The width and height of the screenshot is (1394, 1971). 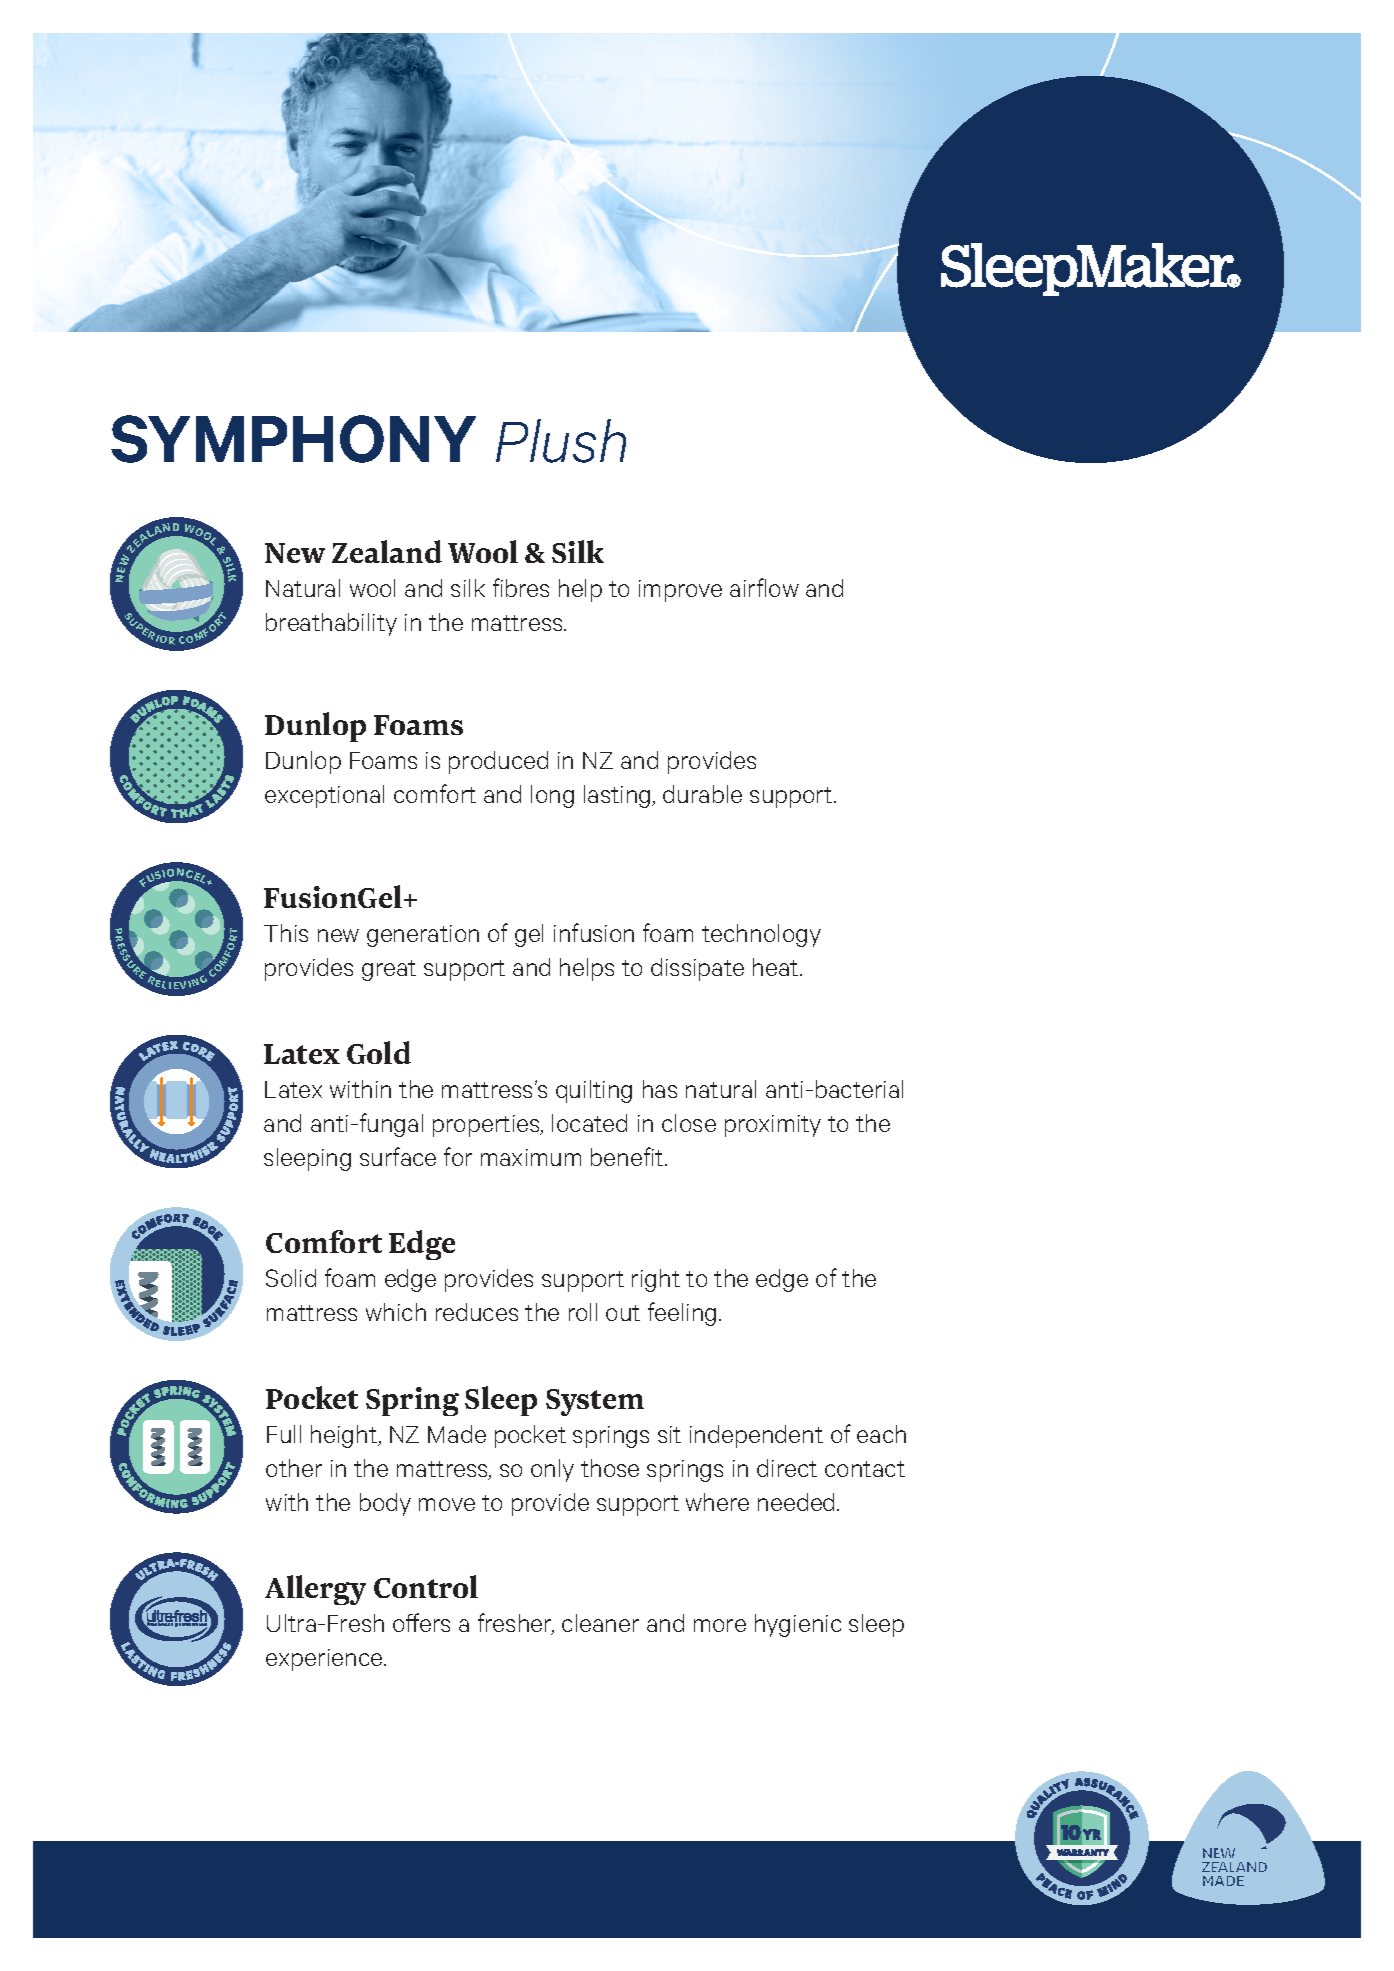 I want to click on cleaner, so click(x=600, y=1623).
